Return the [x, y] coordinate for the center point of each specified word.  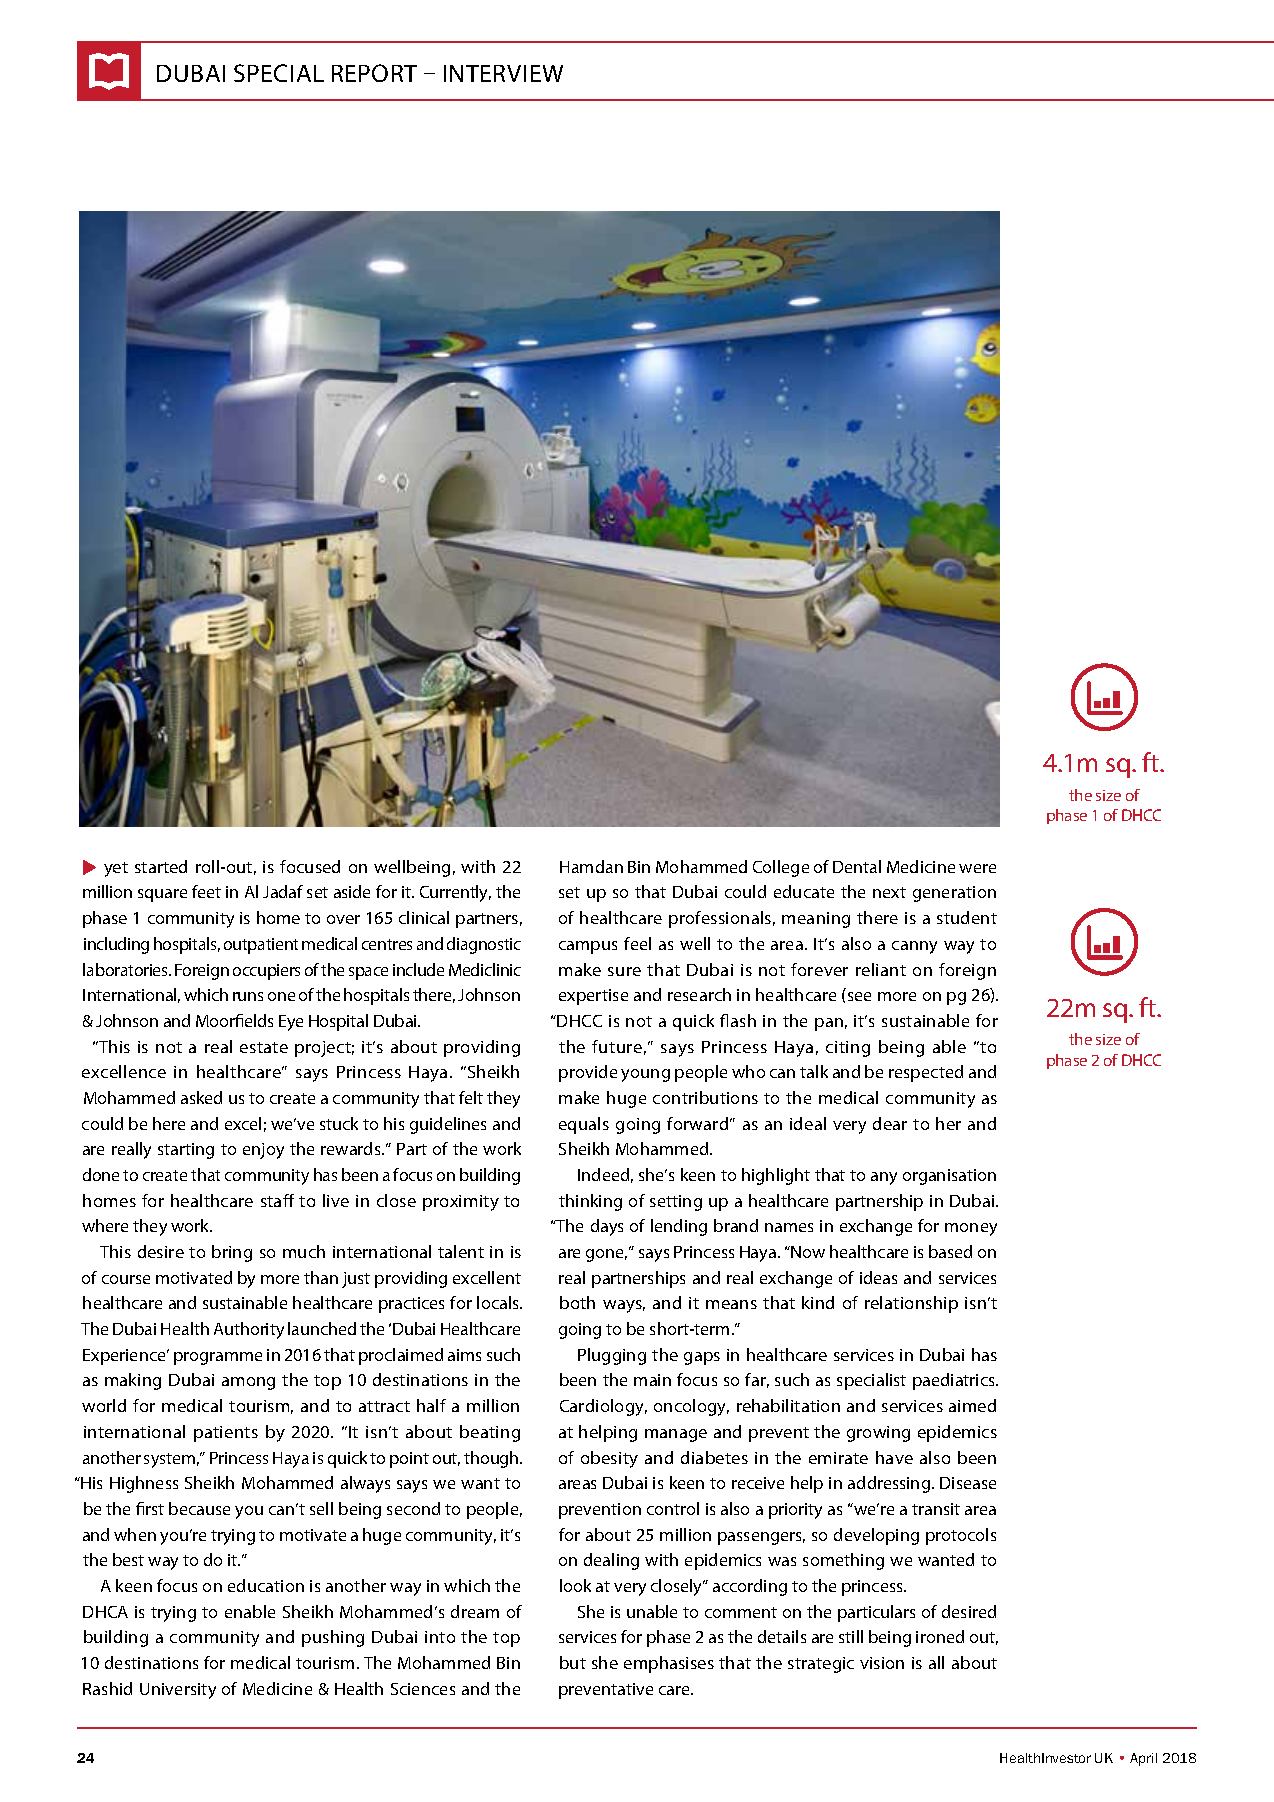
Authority [249, 1330]
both [577, 1302]
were [977, 868]
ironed [940, 1636]
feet [206, 891]
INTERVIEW [503, 73]
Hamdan [591, 866]
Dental [857, 866]
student [967, 917]
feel [637, 943]
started [161, 866]
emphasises [669, 1664]
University [178, 1691]
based [950, 1251]
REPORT [374, 73]
